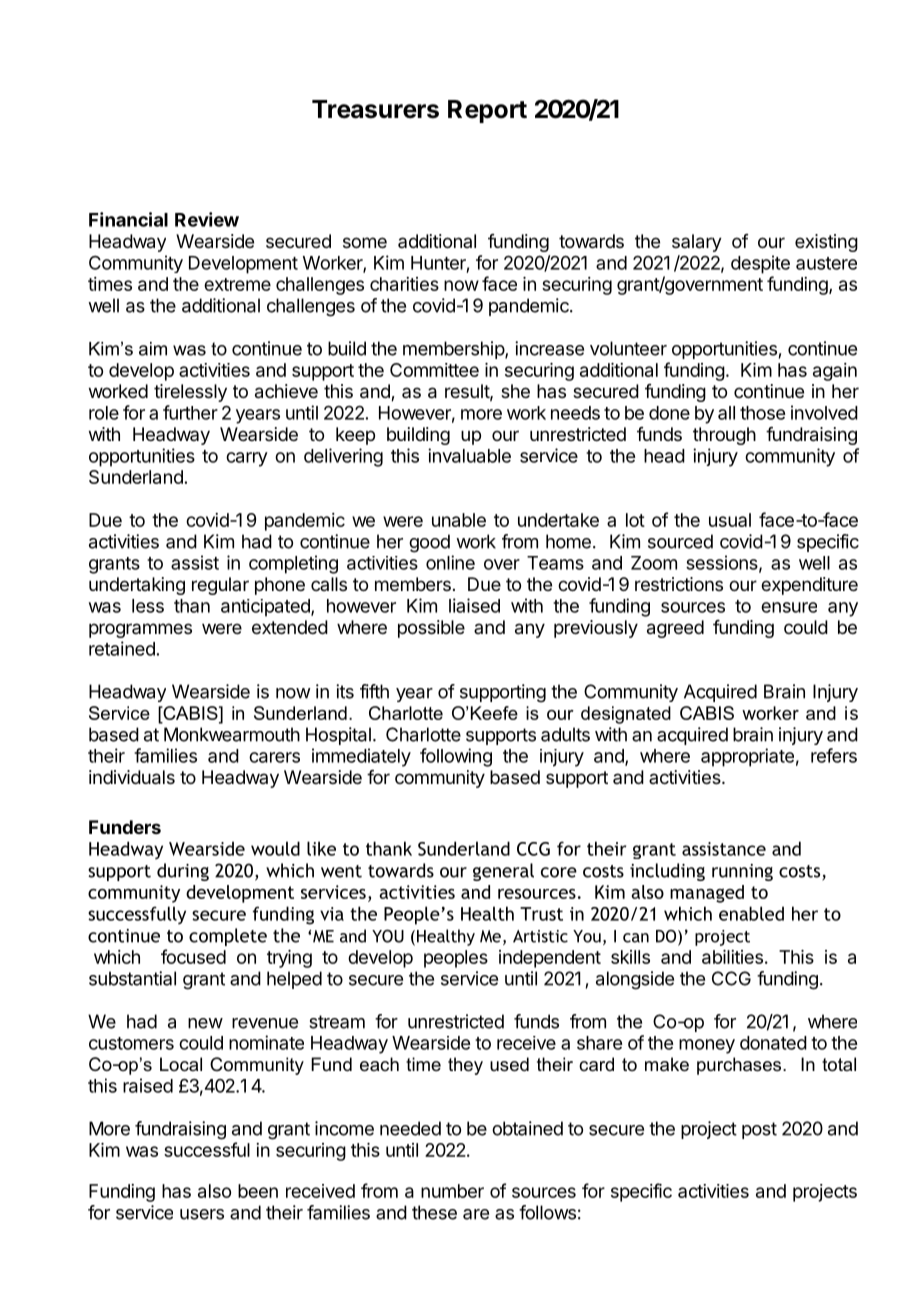  I want to click on salary, so click(697, 243).
